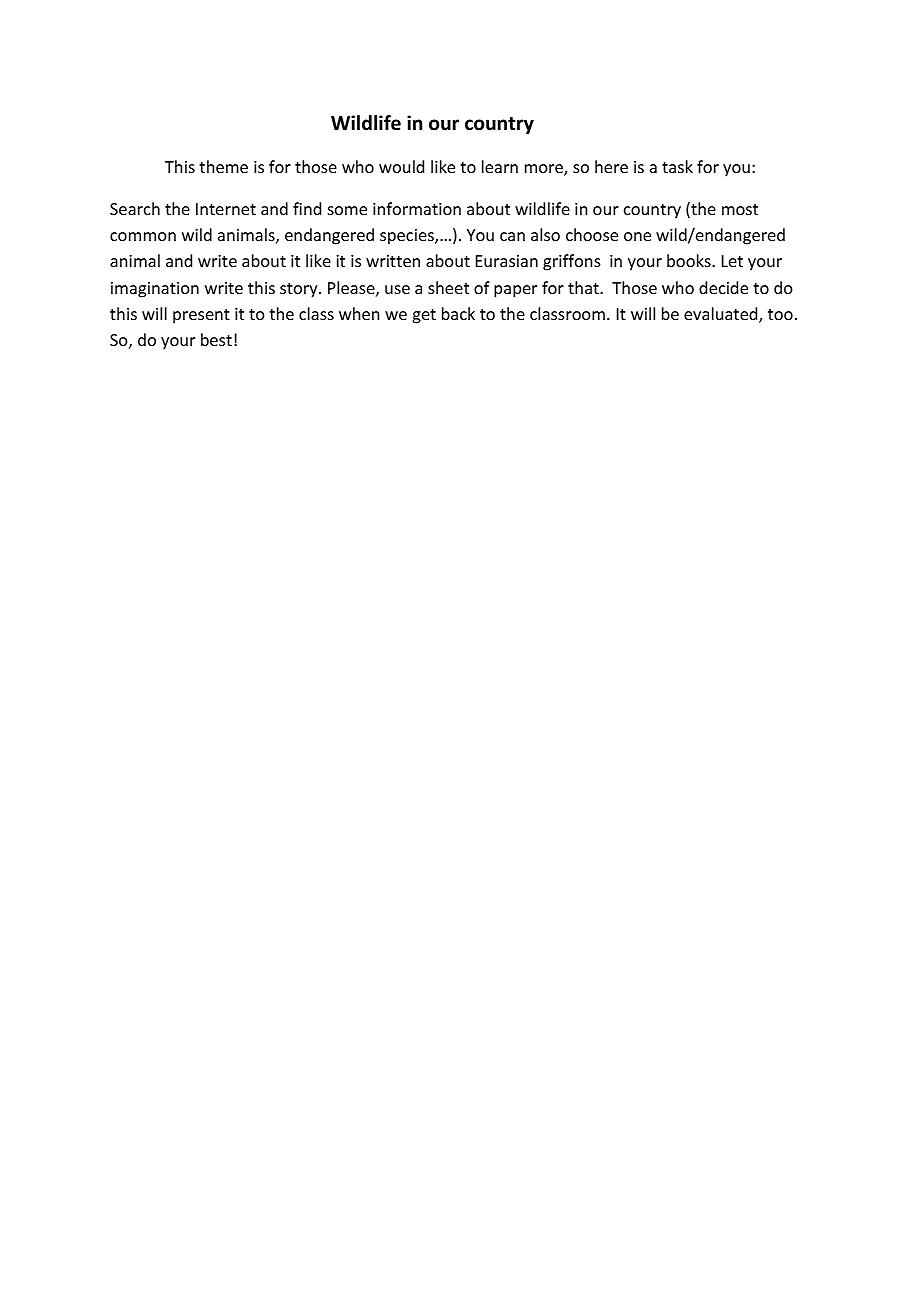 Image resolution: width=924 pixels, height=1308 pixels. I want to click on books, so click(690, 260).
